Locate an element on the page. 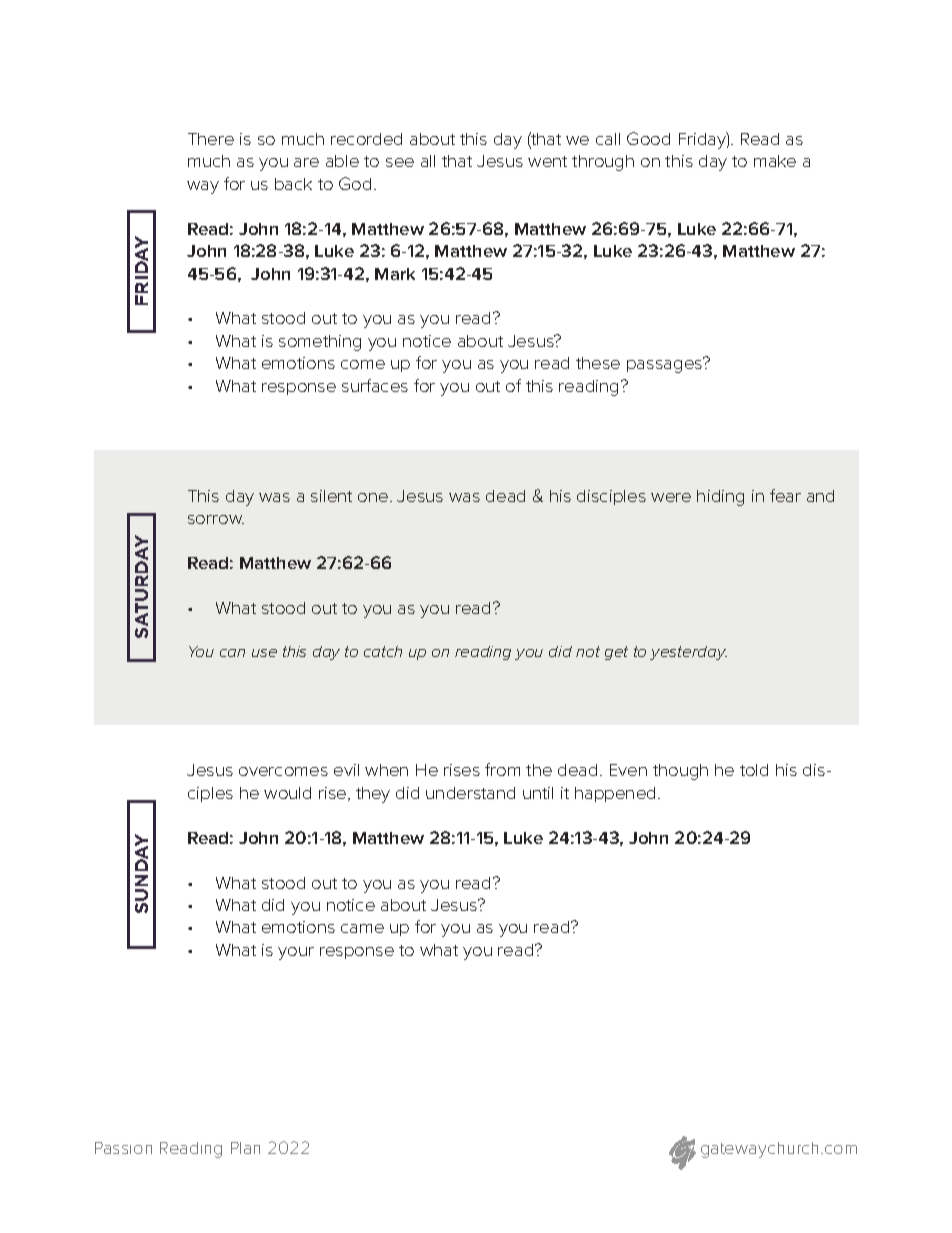  Plan is located at coordinates (245, 1148).
